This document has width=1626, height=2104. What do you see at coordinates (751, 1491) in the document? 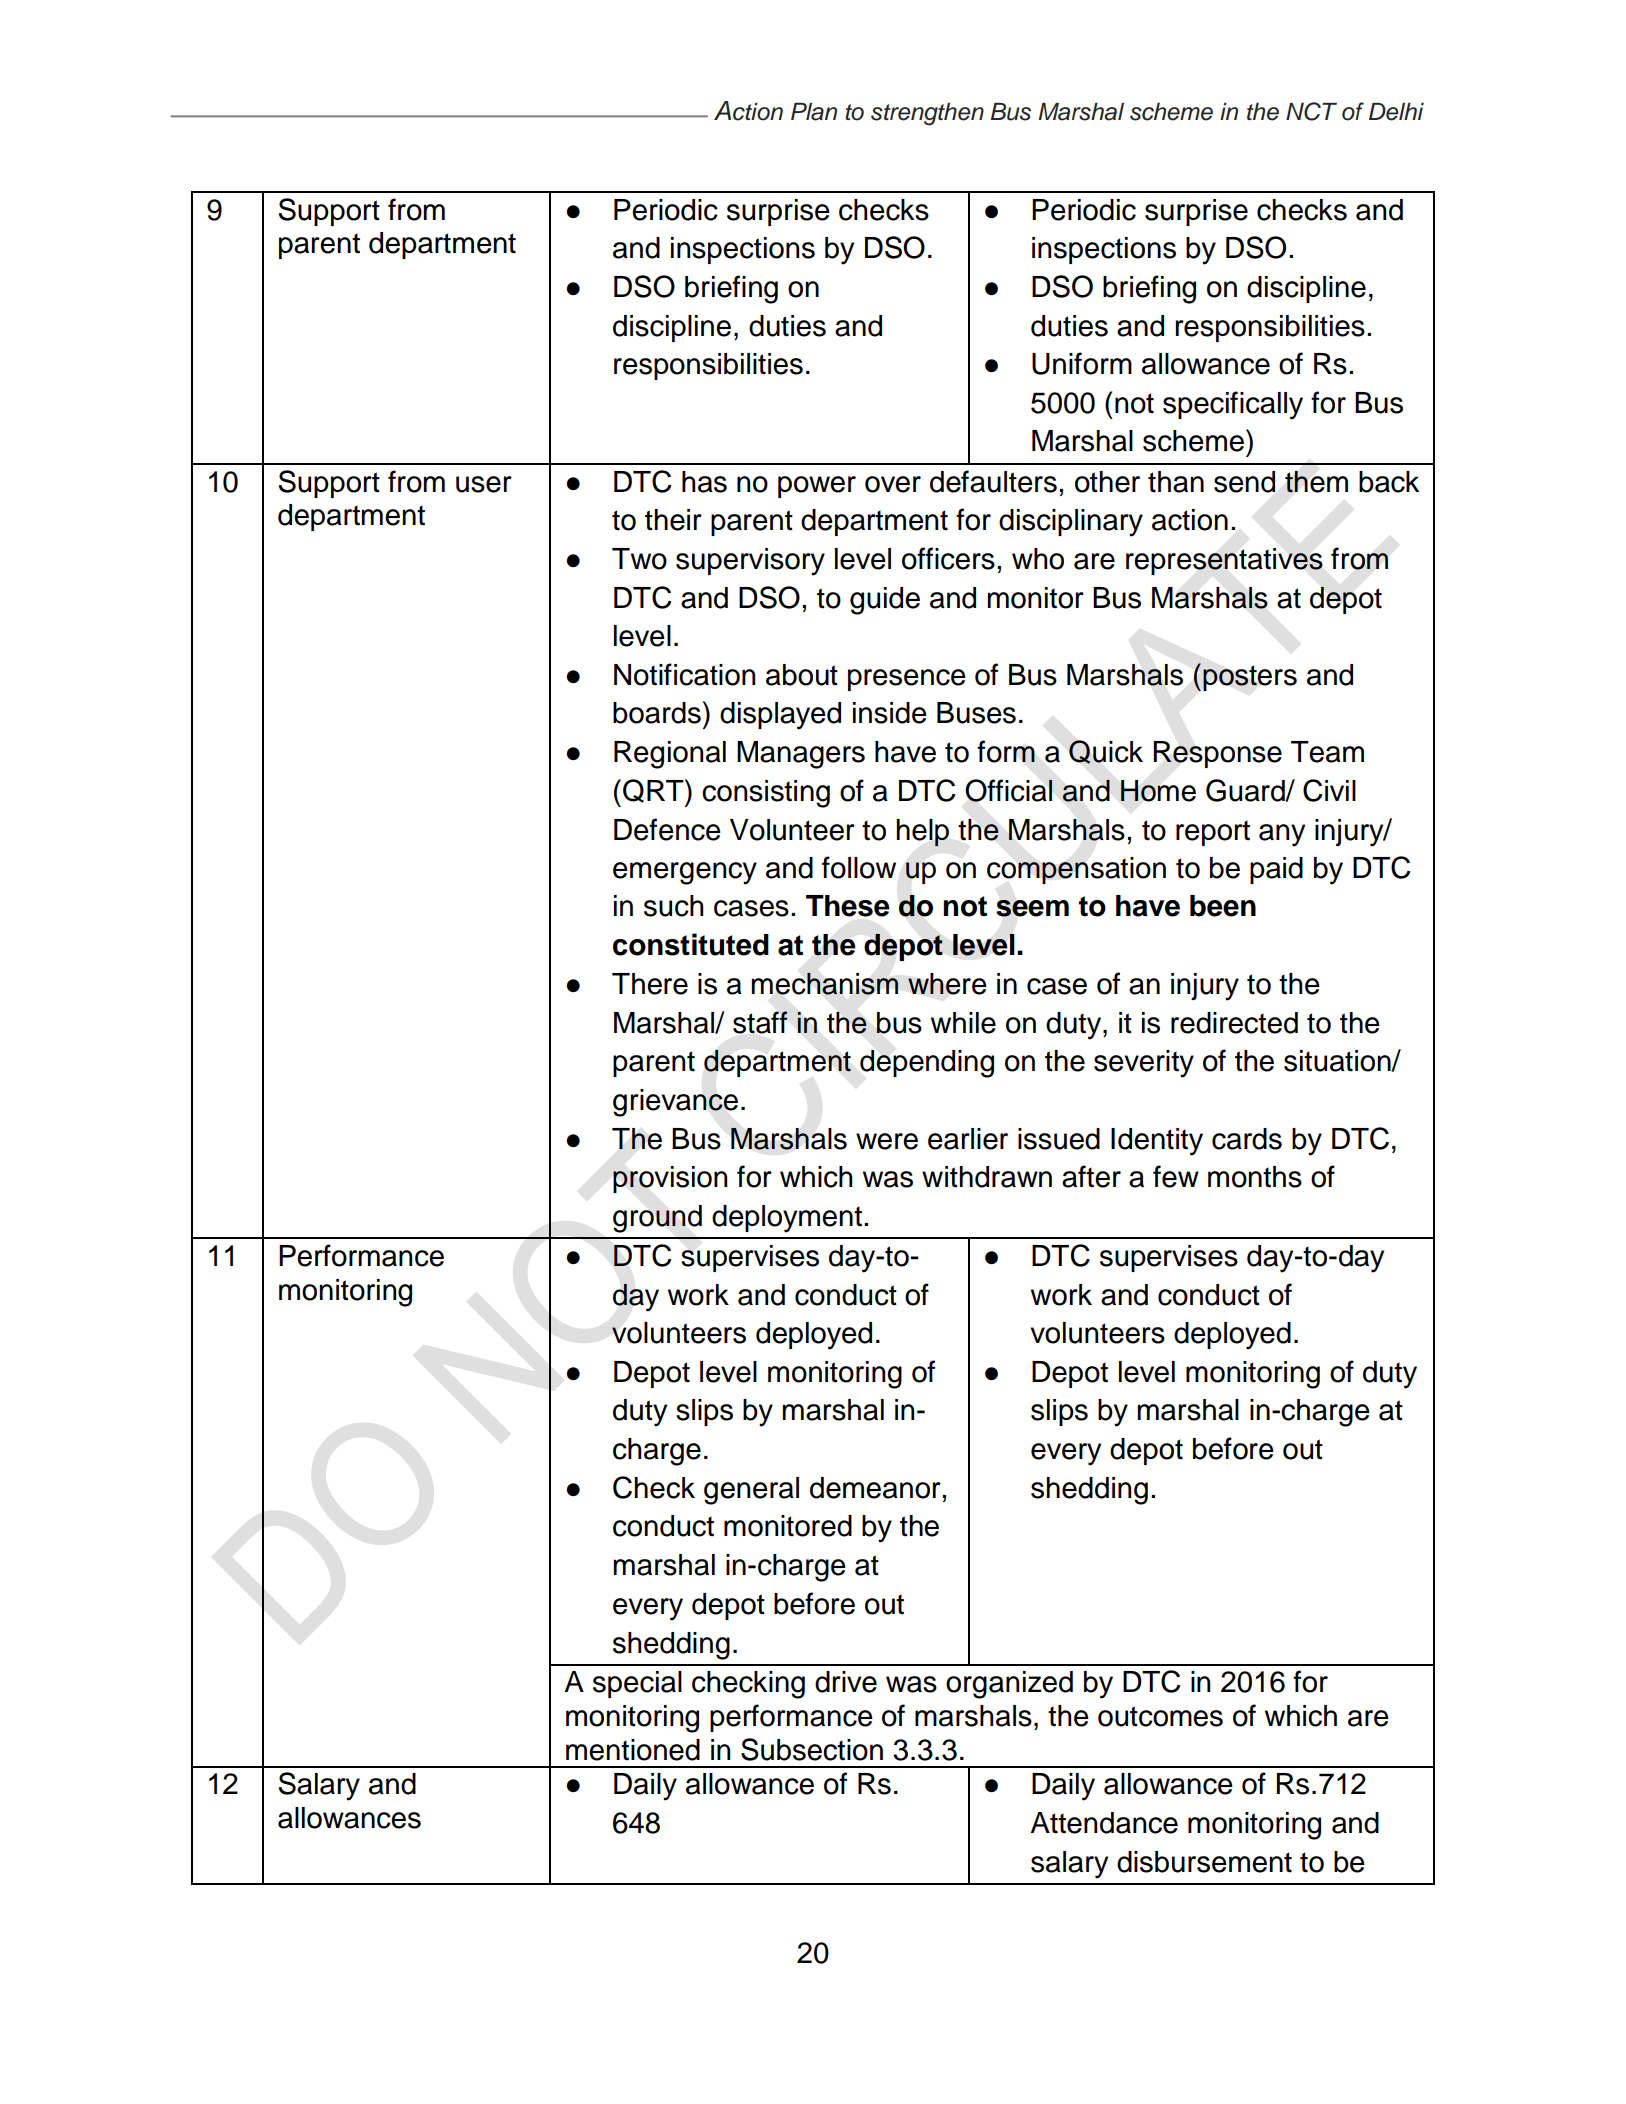
I see `general` at bounding box center [751, 1491].
